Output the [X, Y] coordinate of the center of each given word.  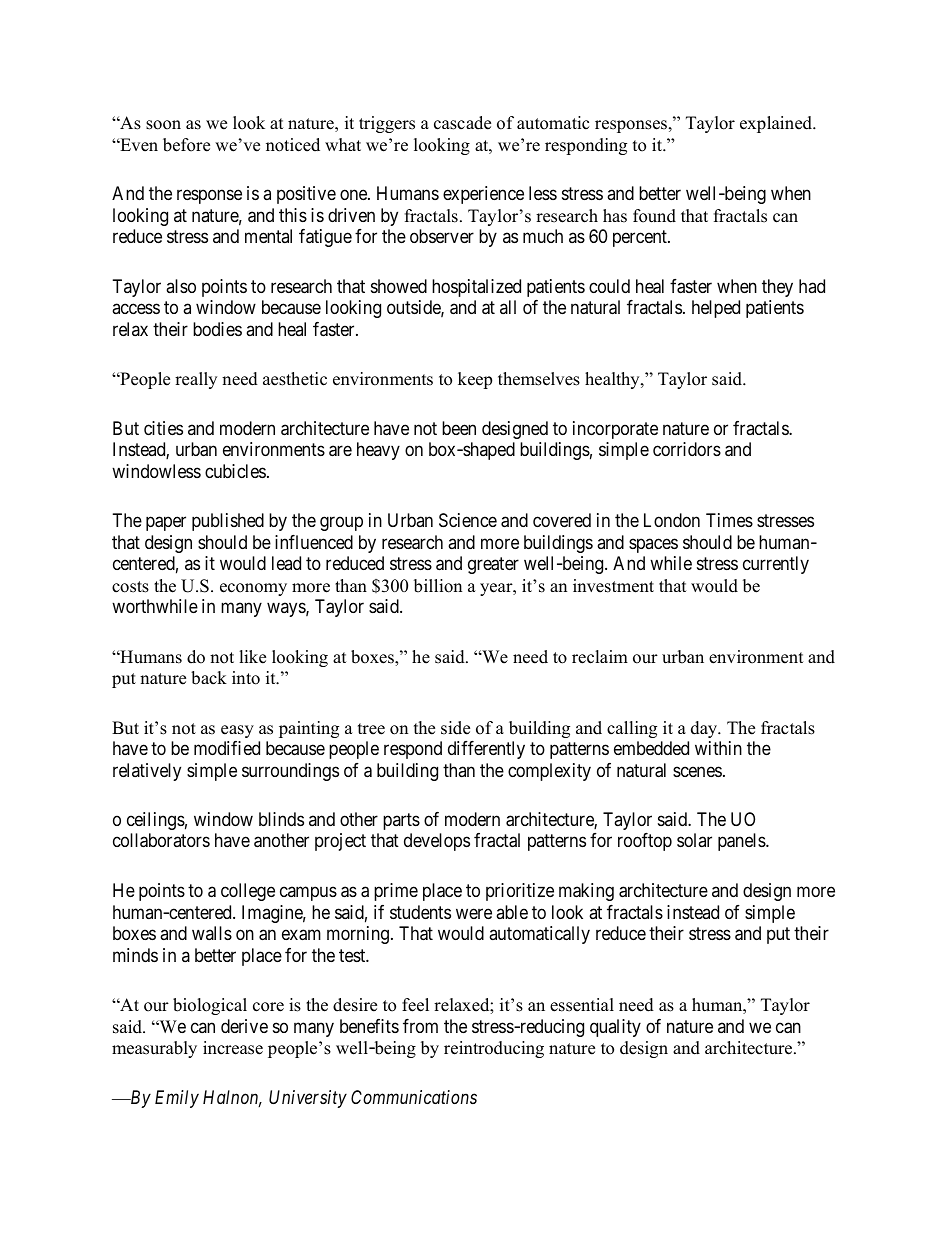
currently [776, 565]
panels [742, 842]
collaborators [161, 840]
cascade [462, 123]
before [186, 145]
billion [438, 586]
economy [253, 589]
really [196, 380]
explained [777, 124]
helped [716, 309]
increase [233, 1048]
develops [437, 842]
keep [475, 380]
